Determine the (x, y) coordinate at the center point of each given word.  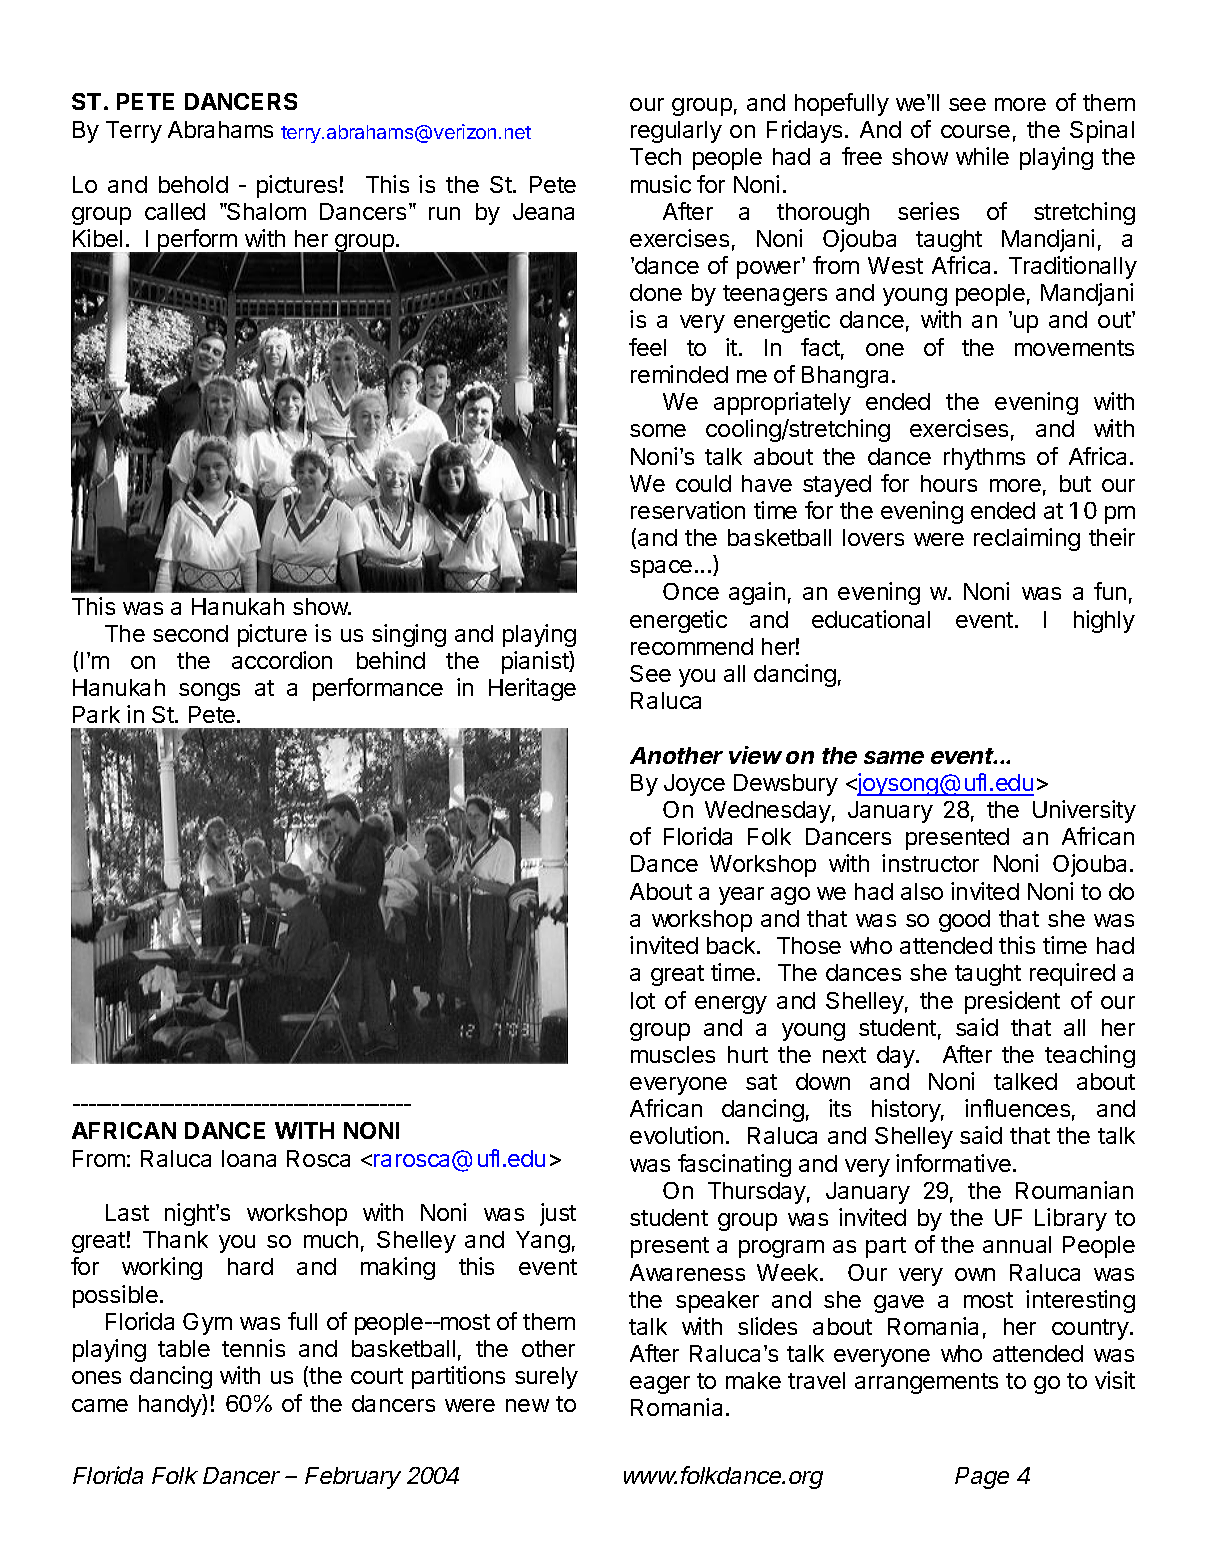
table (184, 1348)
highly (1104, 621)
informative (953, 1163)
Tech (655, 156)
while (982, 156)
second (190, 633)
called (175, 211)
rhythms (984, 459)
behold (193, 184)
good (964, 921)
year (741, 896)
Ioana (249, 1158)
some (658, 430)
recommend (692, 646)
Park (96, 714)
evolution (676, 1135)
